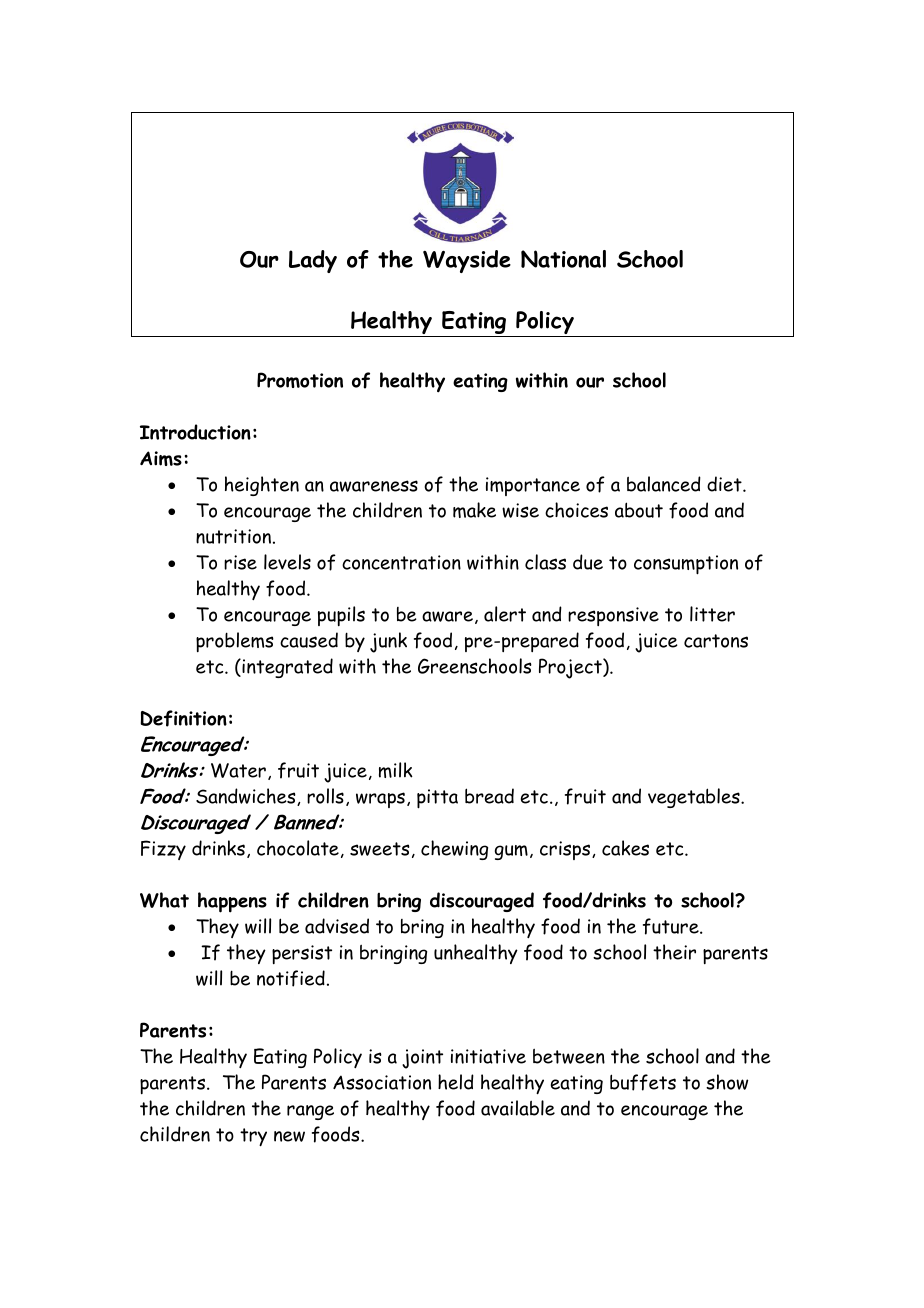 The height and width of the screenshot is (1308, 924). What do you see at coordinates (467, 261) in the screenshot?
I see `Wayside` at bounding box center [467, 261].
